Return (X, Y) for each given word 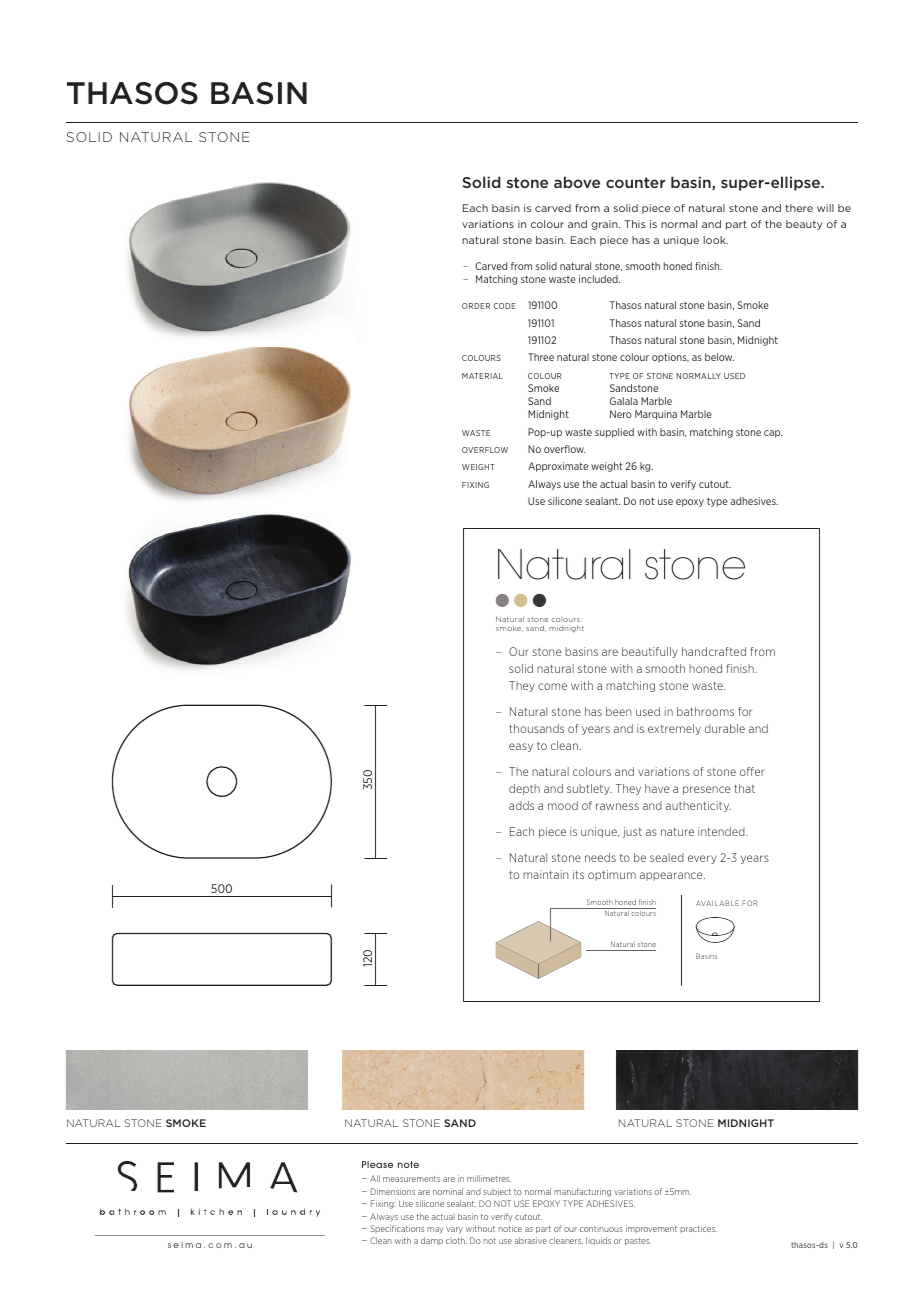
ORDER (476, 306)
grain (605, 225)
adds (521, 805)
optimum (612, 875)
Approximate (558, 467)
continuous (601, 1229)
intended (722, 831)
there (799, 208)
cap (773, 434)
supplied (614, 433)
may (435, 1230)
